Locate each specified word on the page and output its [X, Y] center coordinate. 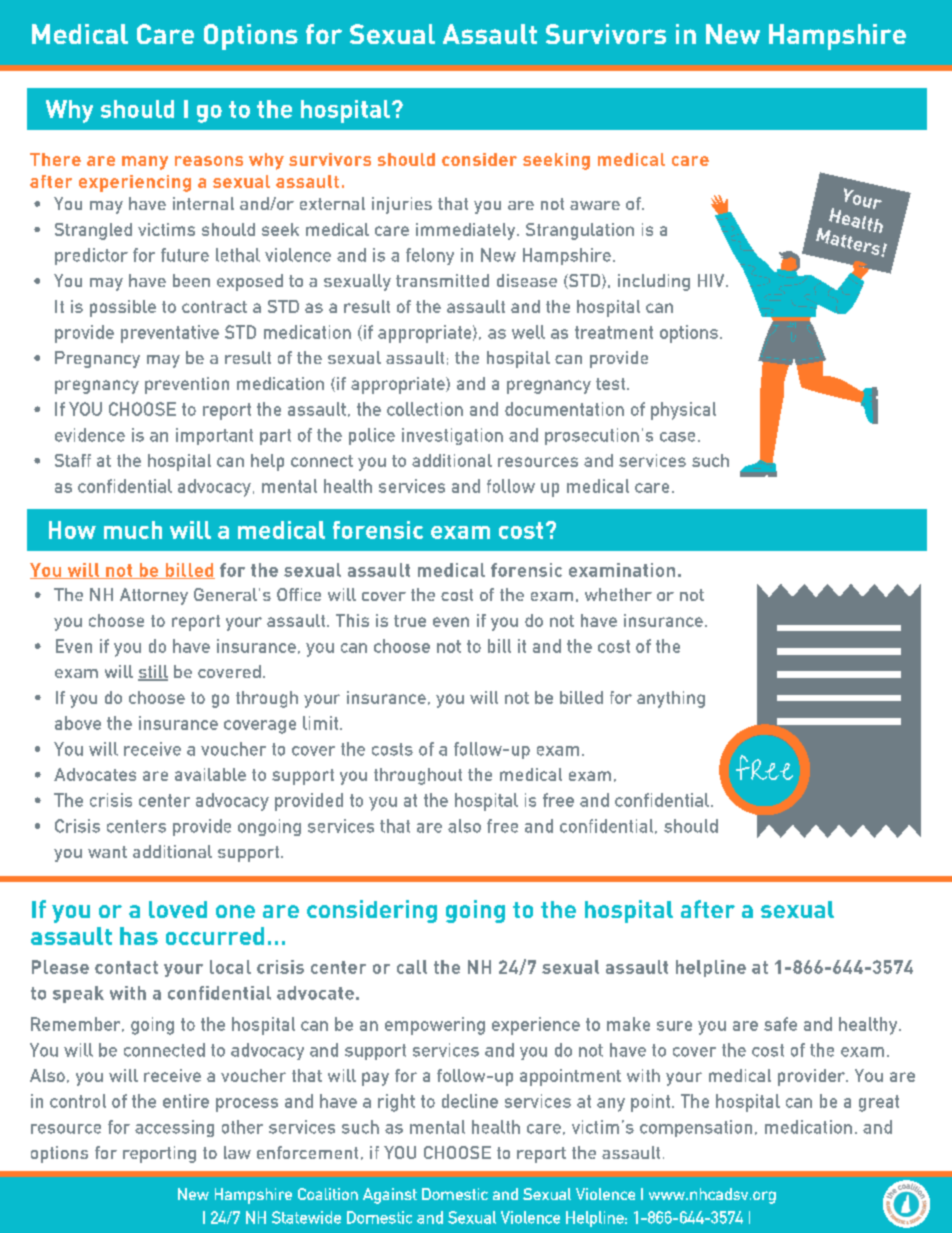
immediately [467, 231]
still [153, 673]
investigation [452, 436]
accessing [174, 1128]
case [677, 437]
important [214, 436]
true [410, 621]
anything [671, 699]
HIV [712, 280]
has [139, 936]
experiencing [135, 183]
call [412, 967]
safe [780, 1024]
